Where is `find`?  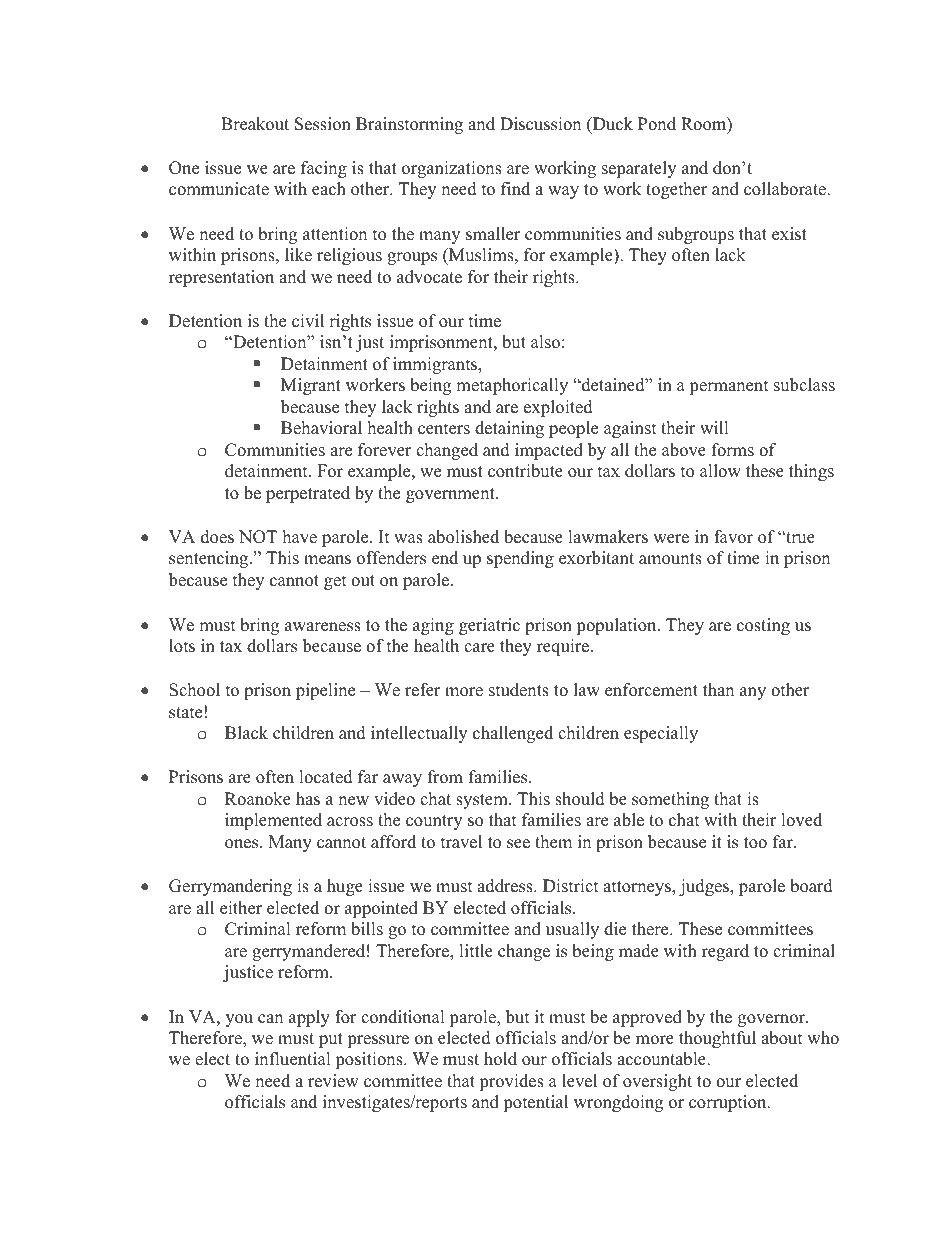 find is located at coordinates (515, 189).
